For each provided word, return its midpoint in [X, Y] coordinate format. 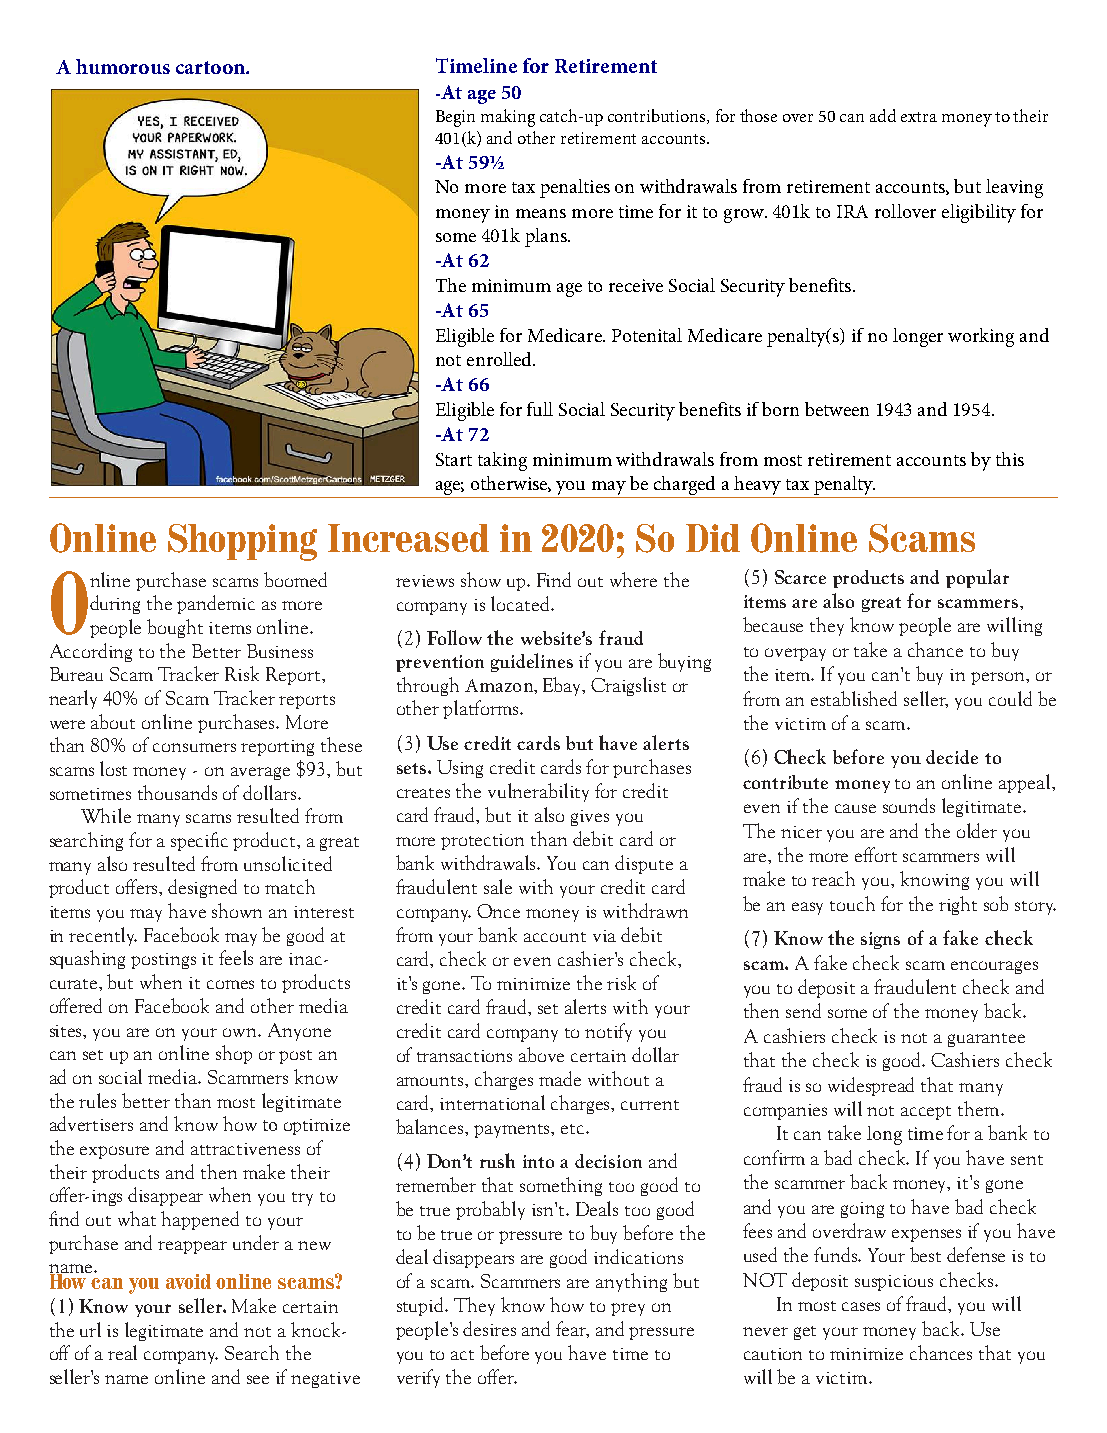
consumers [194, 747]
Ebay [563, 686]
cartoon [211, 67]
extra [919, 117]
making [508, 118]
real [122, 1352]
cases [861, 1306]
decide [952, 757]
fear [572, 1329]
